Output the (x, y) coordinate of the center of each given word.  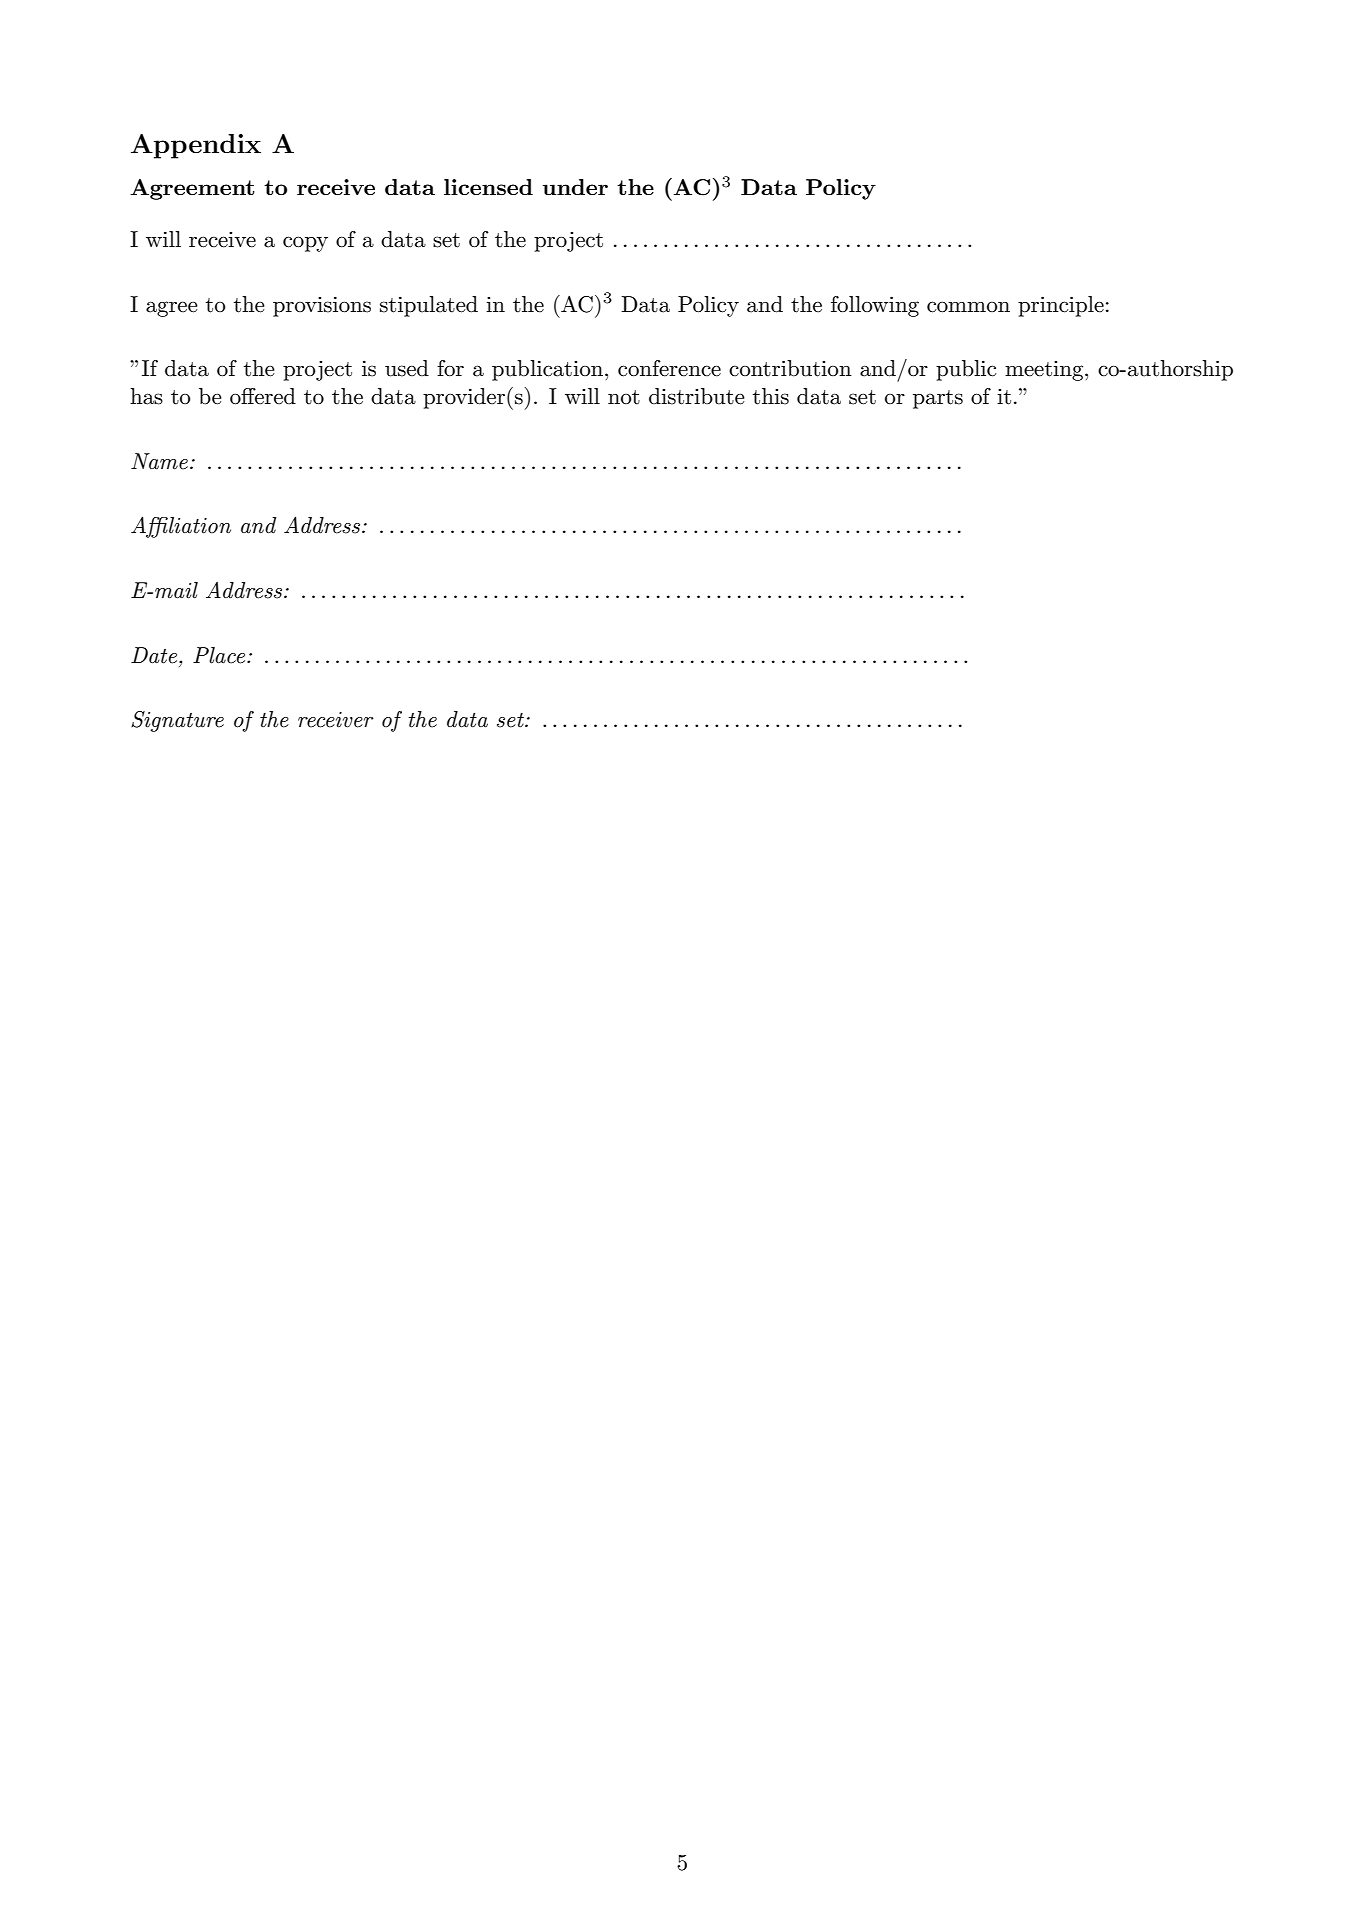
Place (220, 655)
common (968, 307)
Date (155, 655)
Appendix (196, 146)
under (575, 187)
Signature (177, 721)
